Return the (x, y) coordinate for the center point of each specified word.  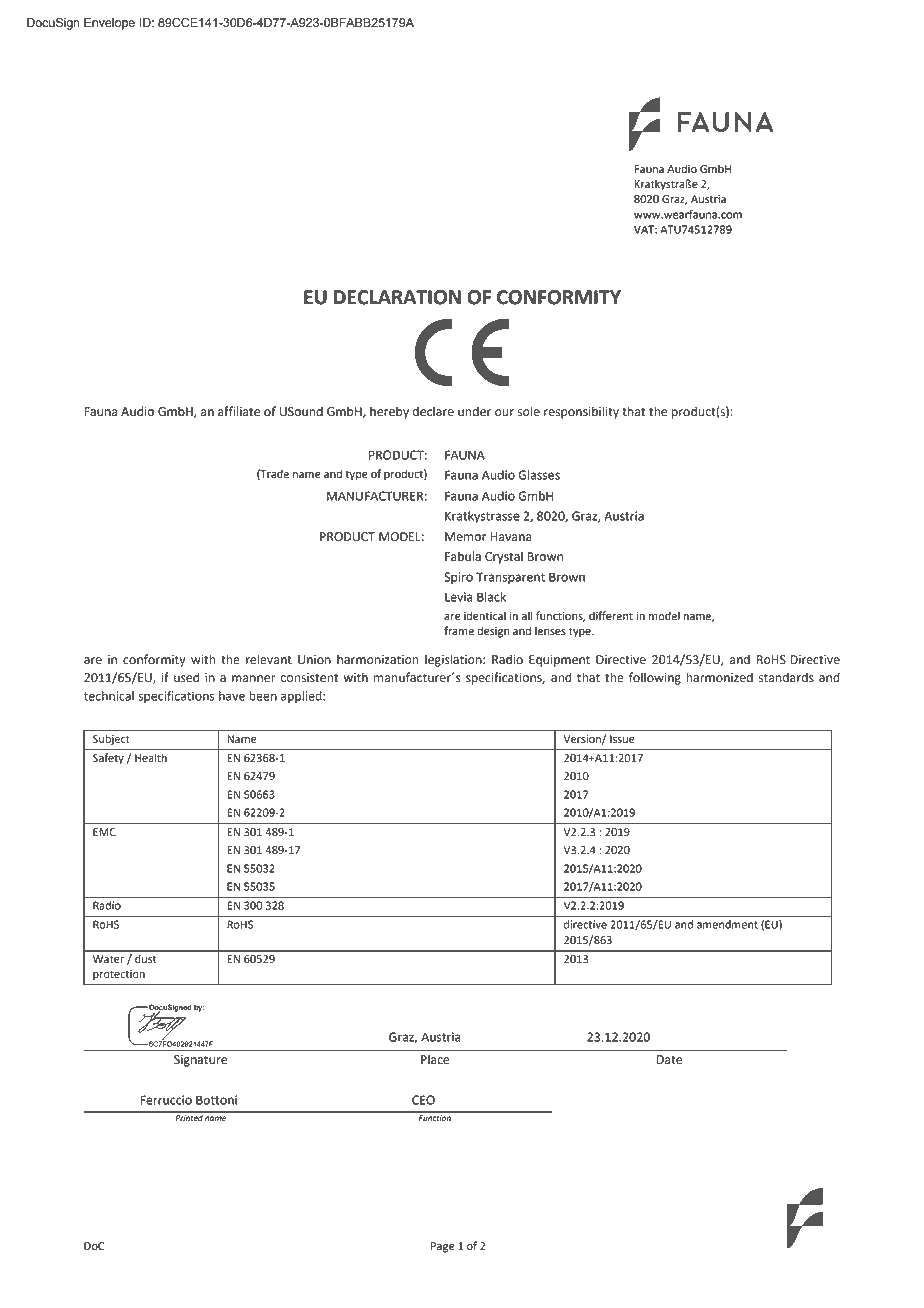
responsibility (581, 412)
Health (151, 758)
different (611, 616)
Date (669, 1060)
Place (435, 1059)
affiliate (239, 411)
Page (442, 1247)
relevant (269, 659)
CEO (423, 1100)
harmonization (378, 659)
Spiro (458, 578)
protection (119, 975)
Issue (622, 739)
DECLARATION (397, 297)
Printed (189, 1117)
